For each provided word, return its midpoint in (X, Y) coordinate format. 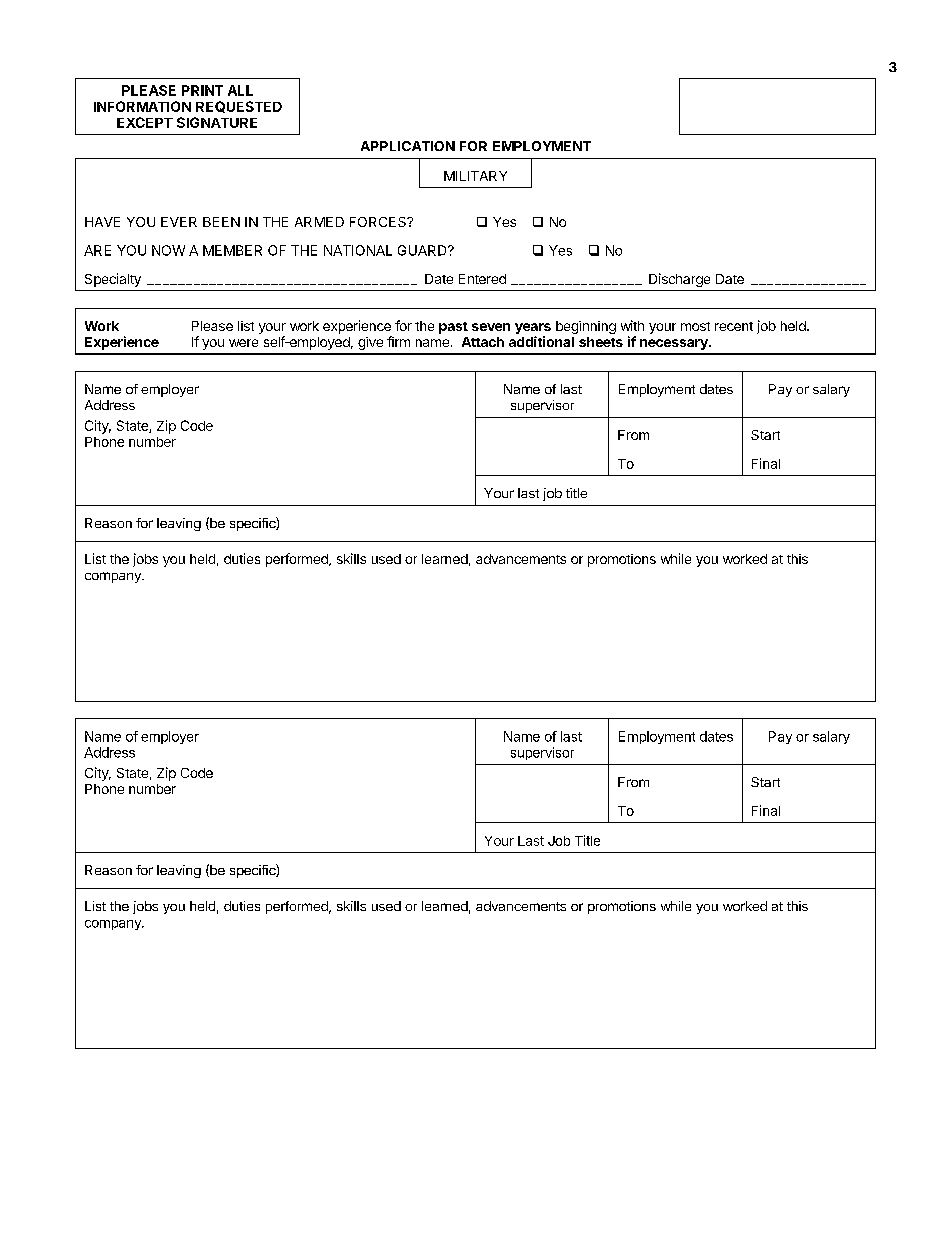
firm (398, 341)
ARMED (319, 222)
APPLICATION (408, 146)
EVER (179, 222)
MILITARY (475, 176)
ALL (240, 90)
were (243, 343)
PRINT (202, 90)
